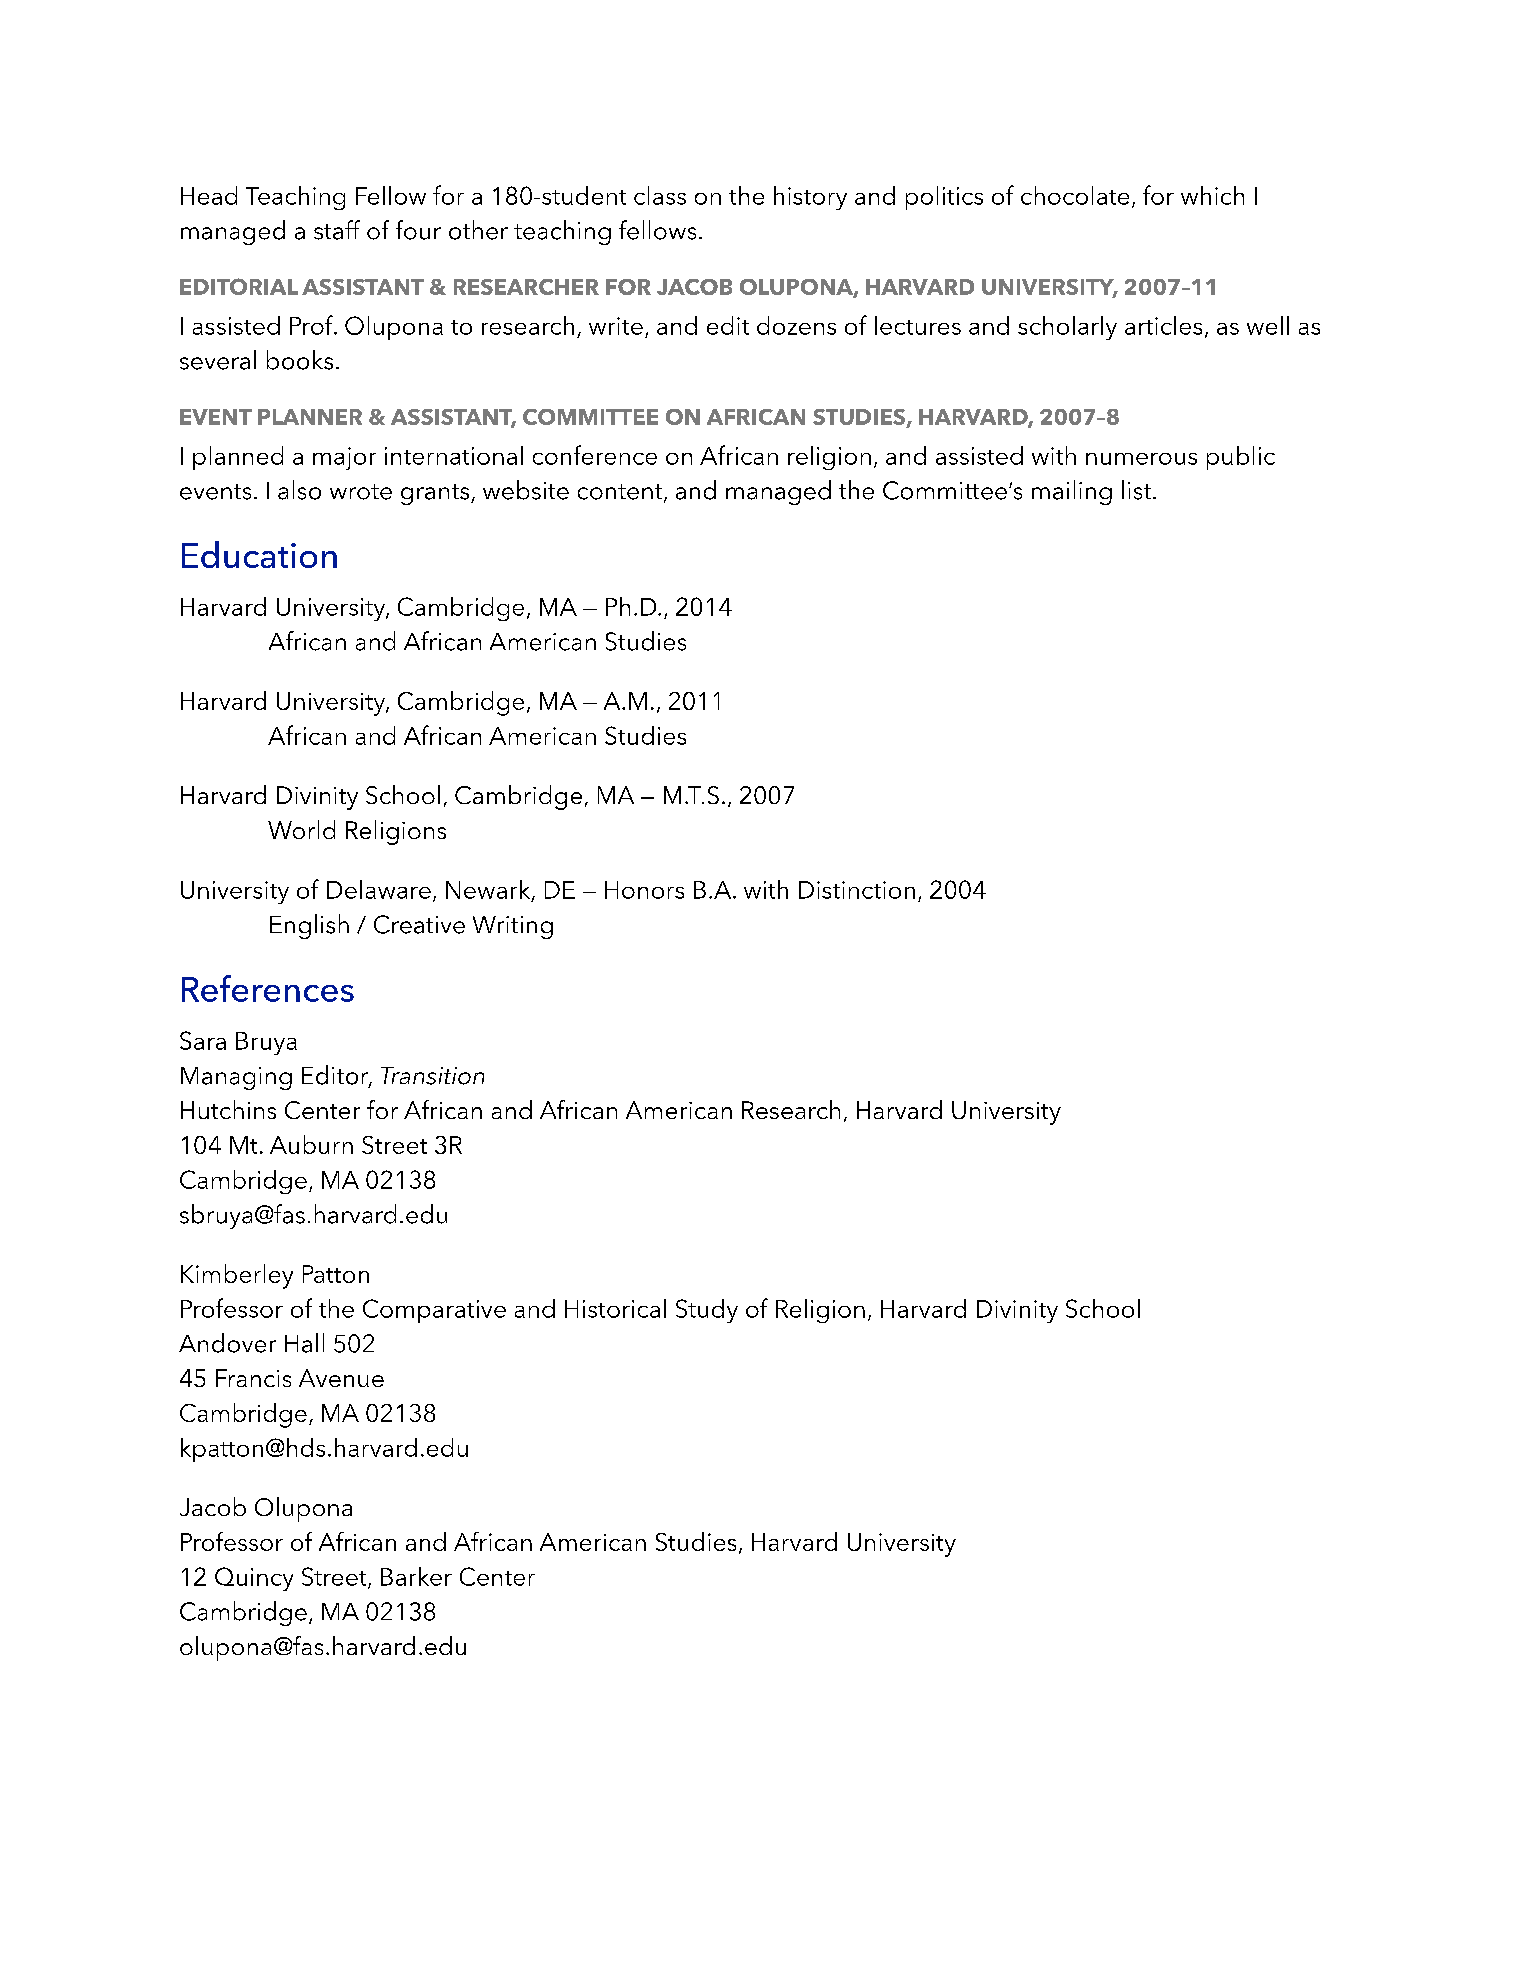  What do you see at coordinates (259, 554) in the document?
I see `Education` at bounding box center [259, 554].
